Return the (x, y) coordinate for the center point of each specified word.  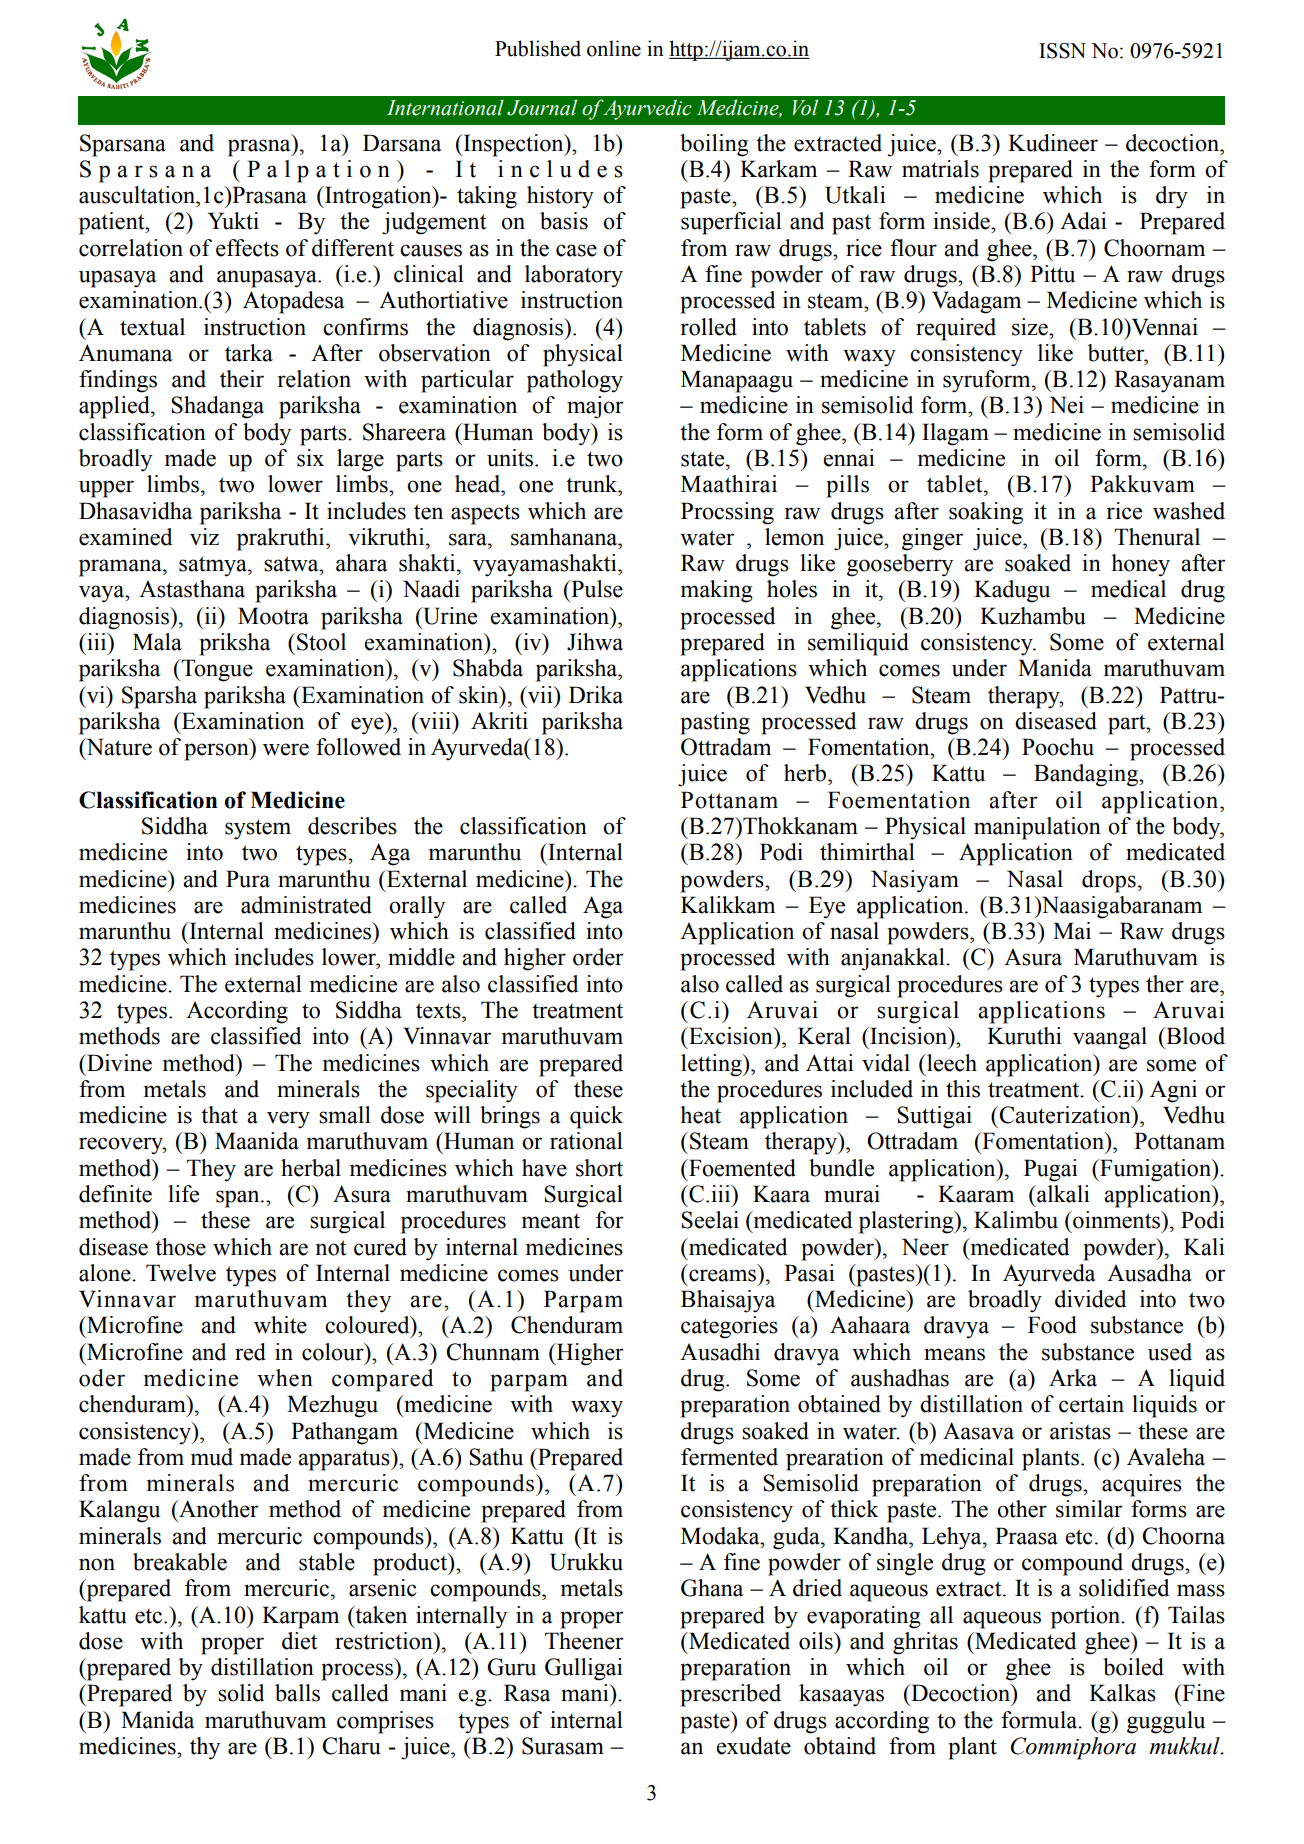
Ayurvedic (646, 109)
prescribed (730, 1695)
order (598, 957)
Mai (1072, 931)
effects (247, 248)
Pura (248, 879)
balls (297, 1693)
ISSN (1062, 51)
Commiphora (1073, 1748)
